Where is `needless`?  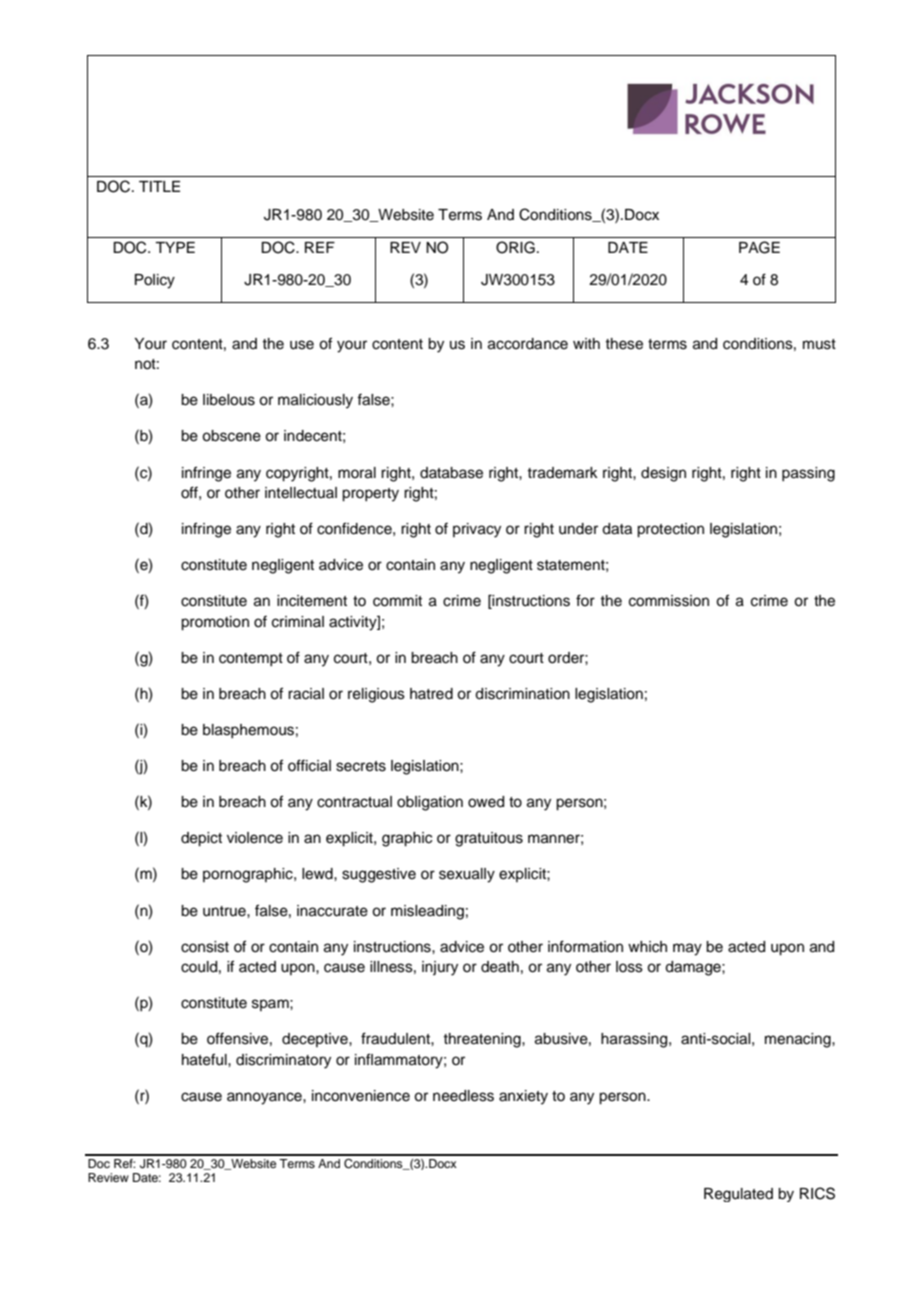
needless is located at coordinates (463, 1096).
